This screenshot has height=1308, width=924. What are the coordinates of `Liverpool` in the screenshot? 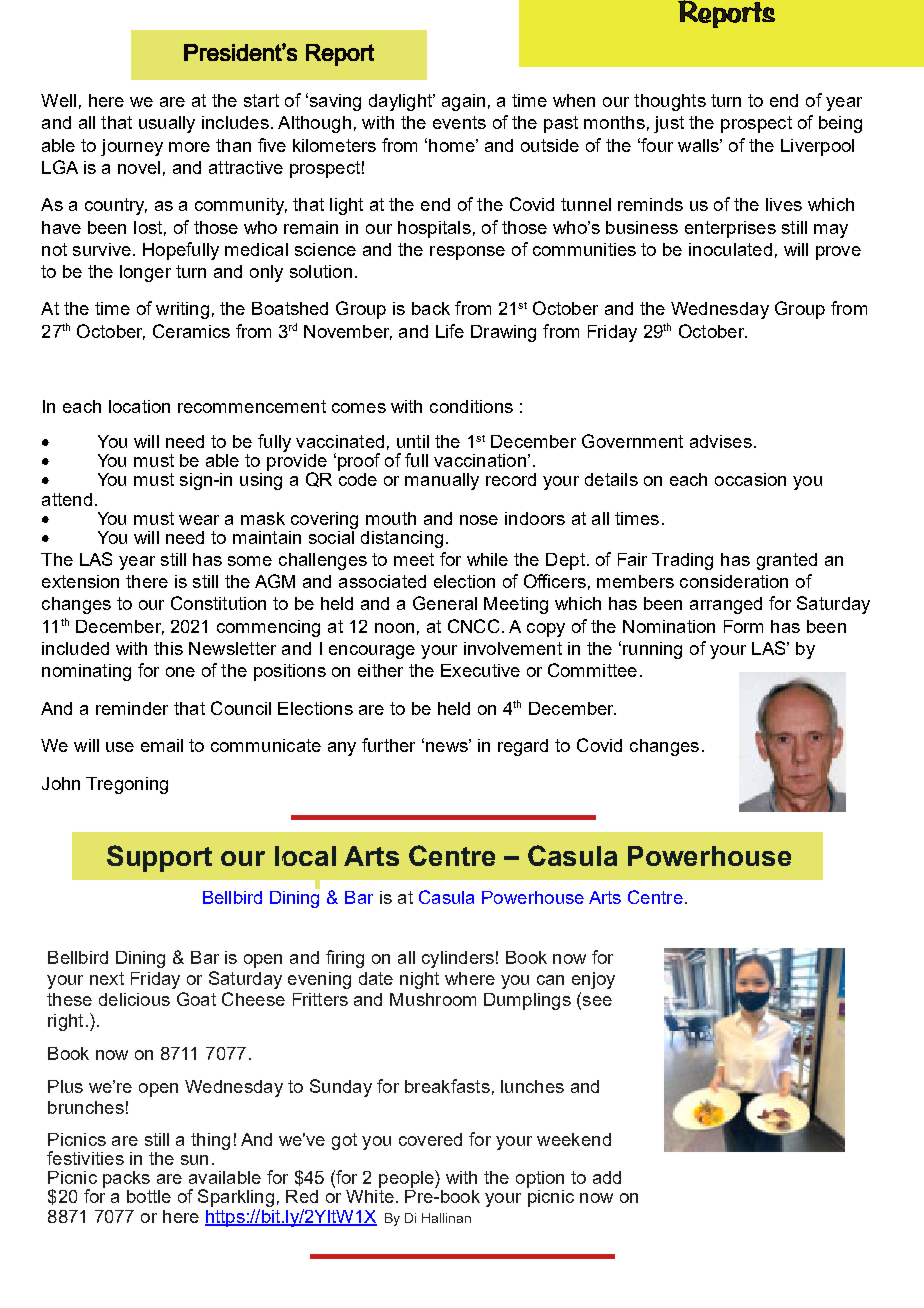 It's located at (817, 147).
